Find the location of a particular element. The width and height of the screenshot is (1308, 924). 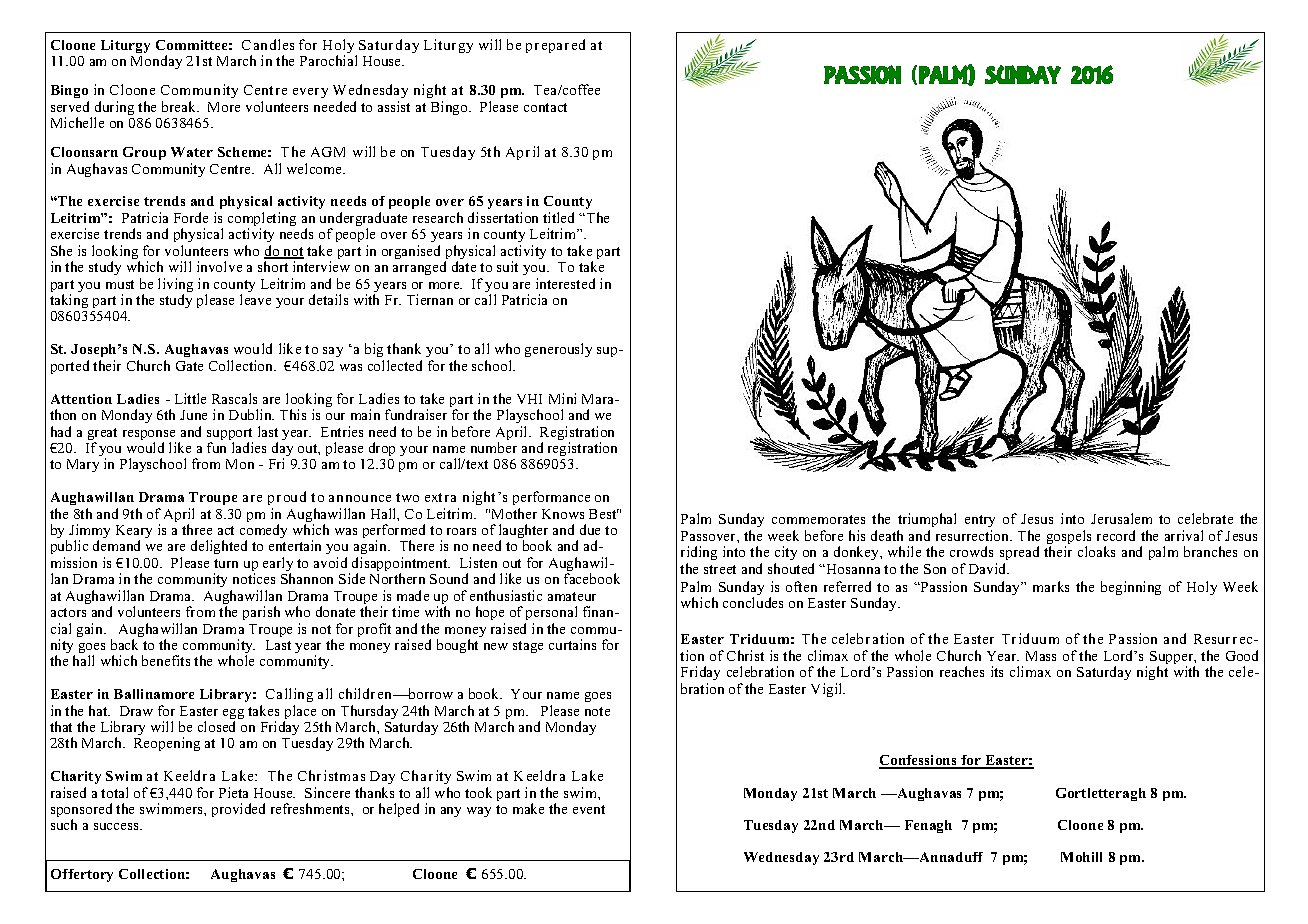

titled is located at coordinates (558, 217).
